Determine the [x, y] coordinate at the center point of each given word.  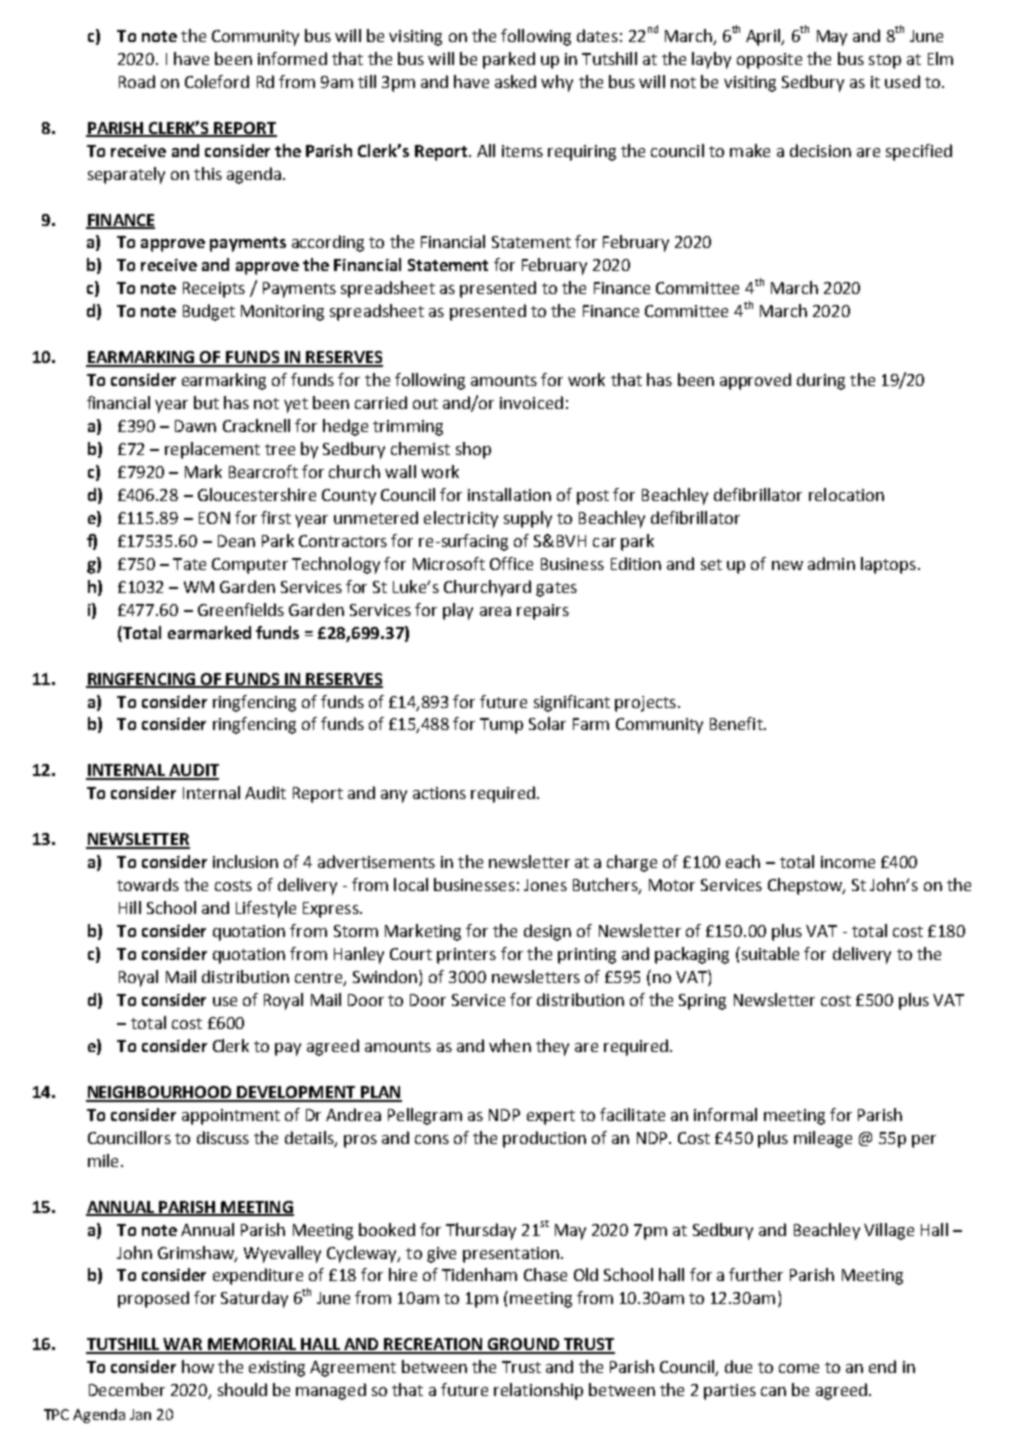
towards [148, 884]
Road [137, 81]
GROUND [524, 1345]
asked [515, 81]
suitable [769, 953]
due [738, 1366]
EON [214, 518]
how [198, 1366]
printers [466, 956]
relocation [846, 494]
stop [885, 61]
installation [509, 494]
